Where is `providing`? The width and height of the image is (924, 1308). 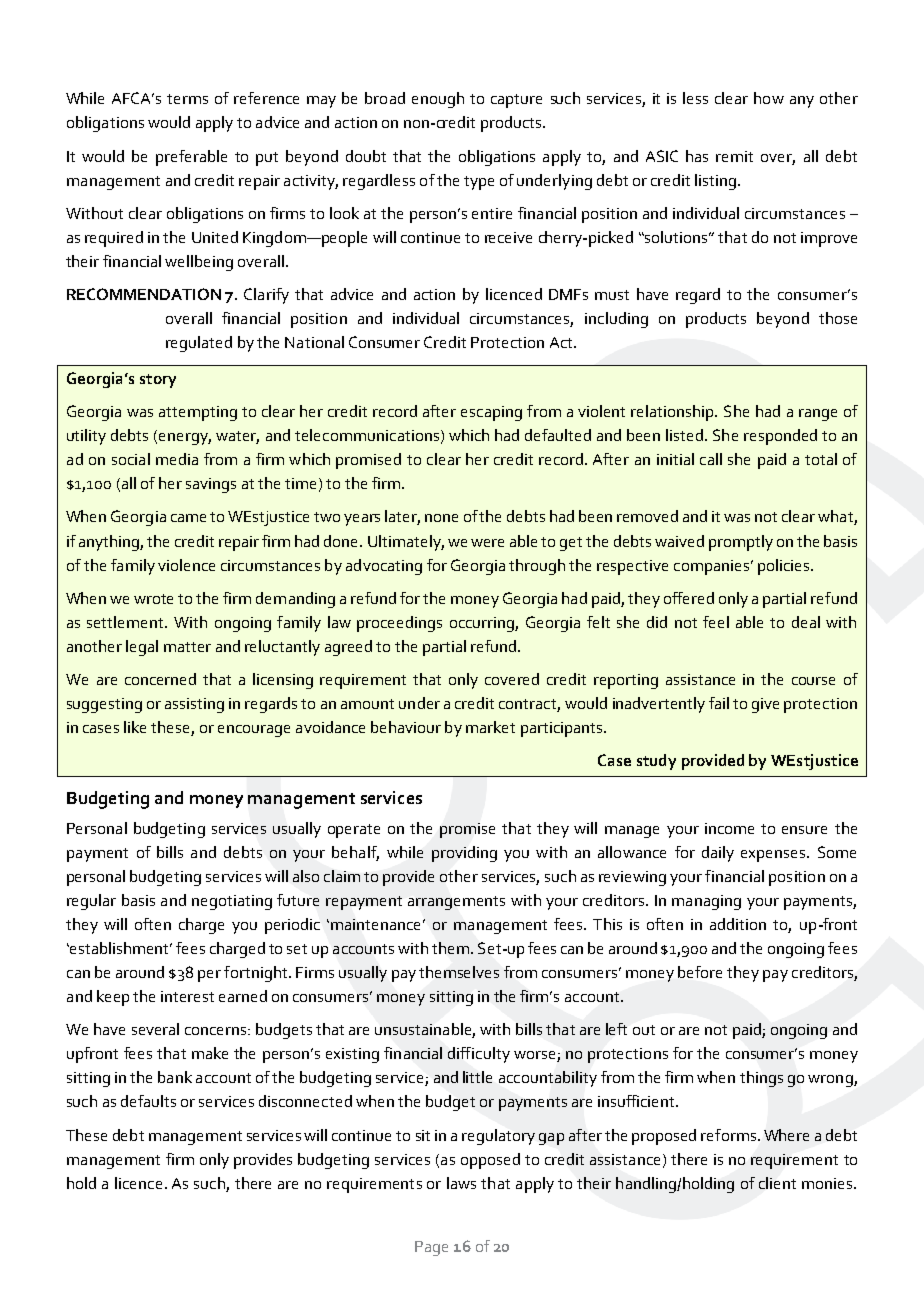
providing is located at coordinates (464, 854).
